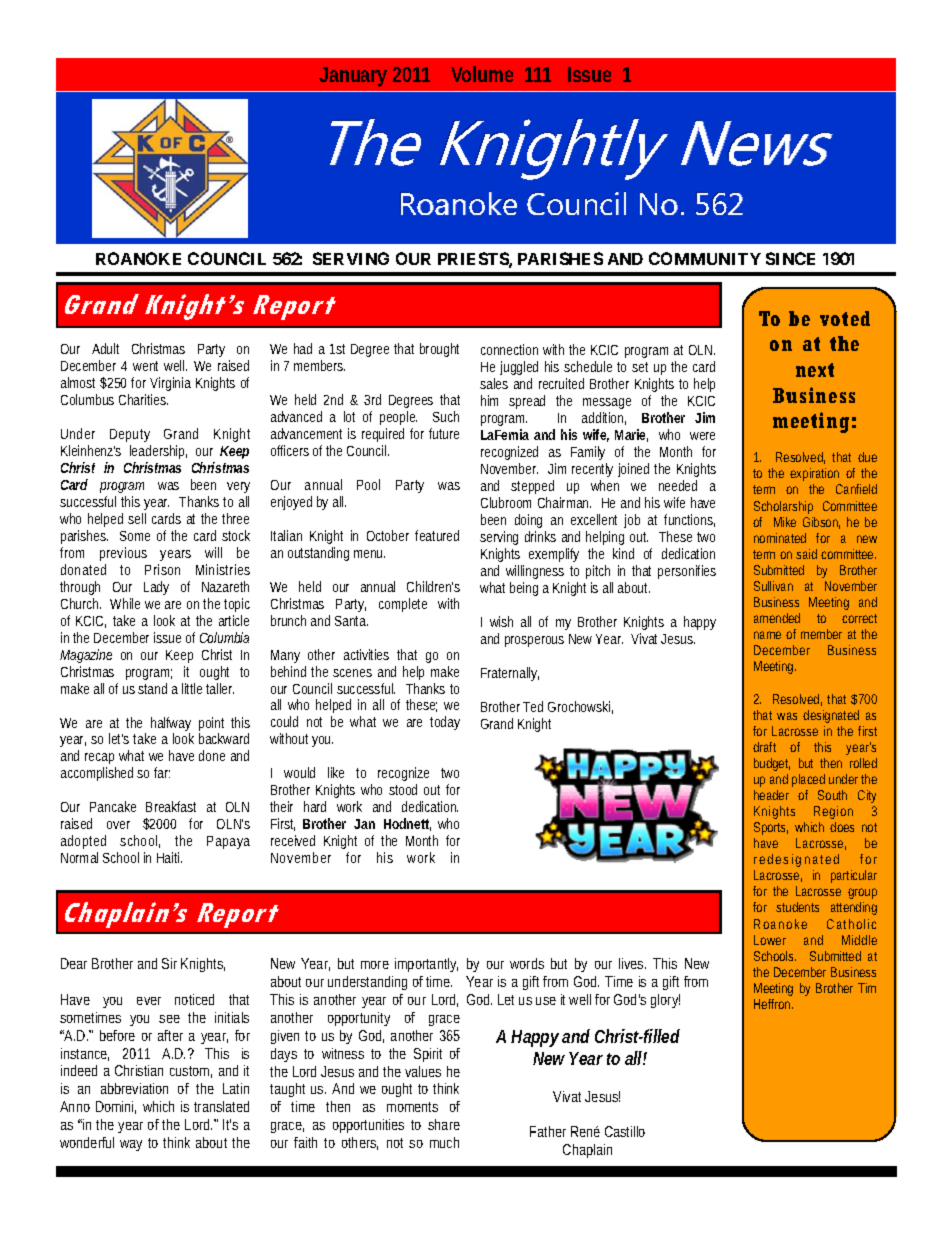 The width and height of the screenshot is (952, 1233). I want to click on Virginia, so click(170, 384).
